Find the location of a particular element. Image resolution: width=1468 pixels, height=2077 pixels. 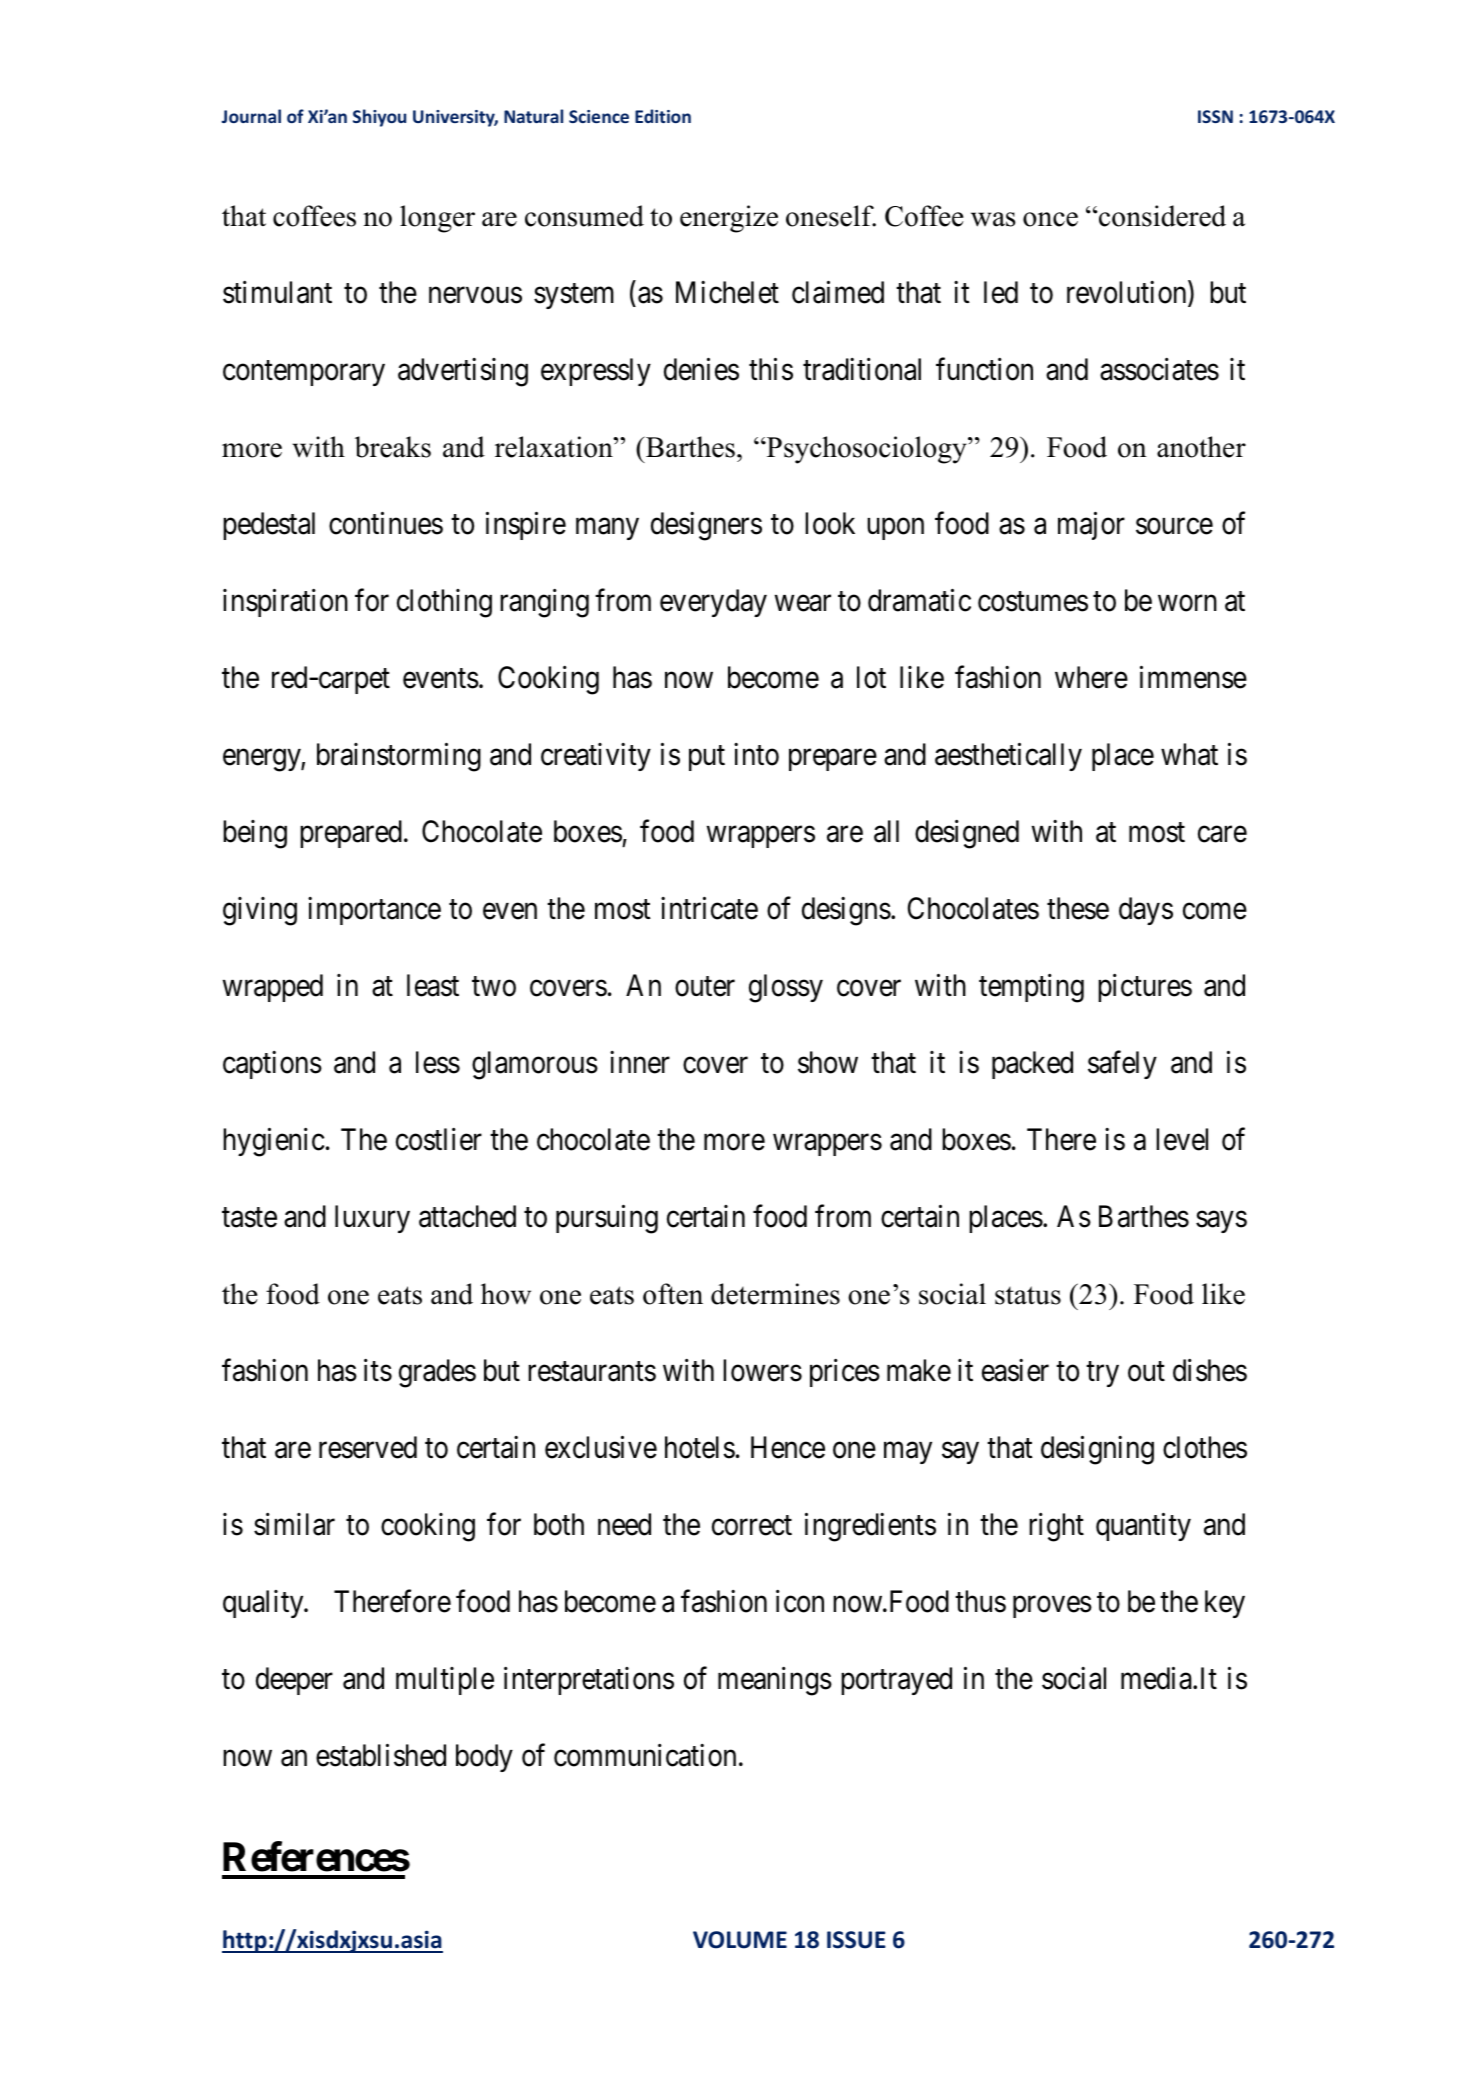

energize is located at coordinates (729, 219).
